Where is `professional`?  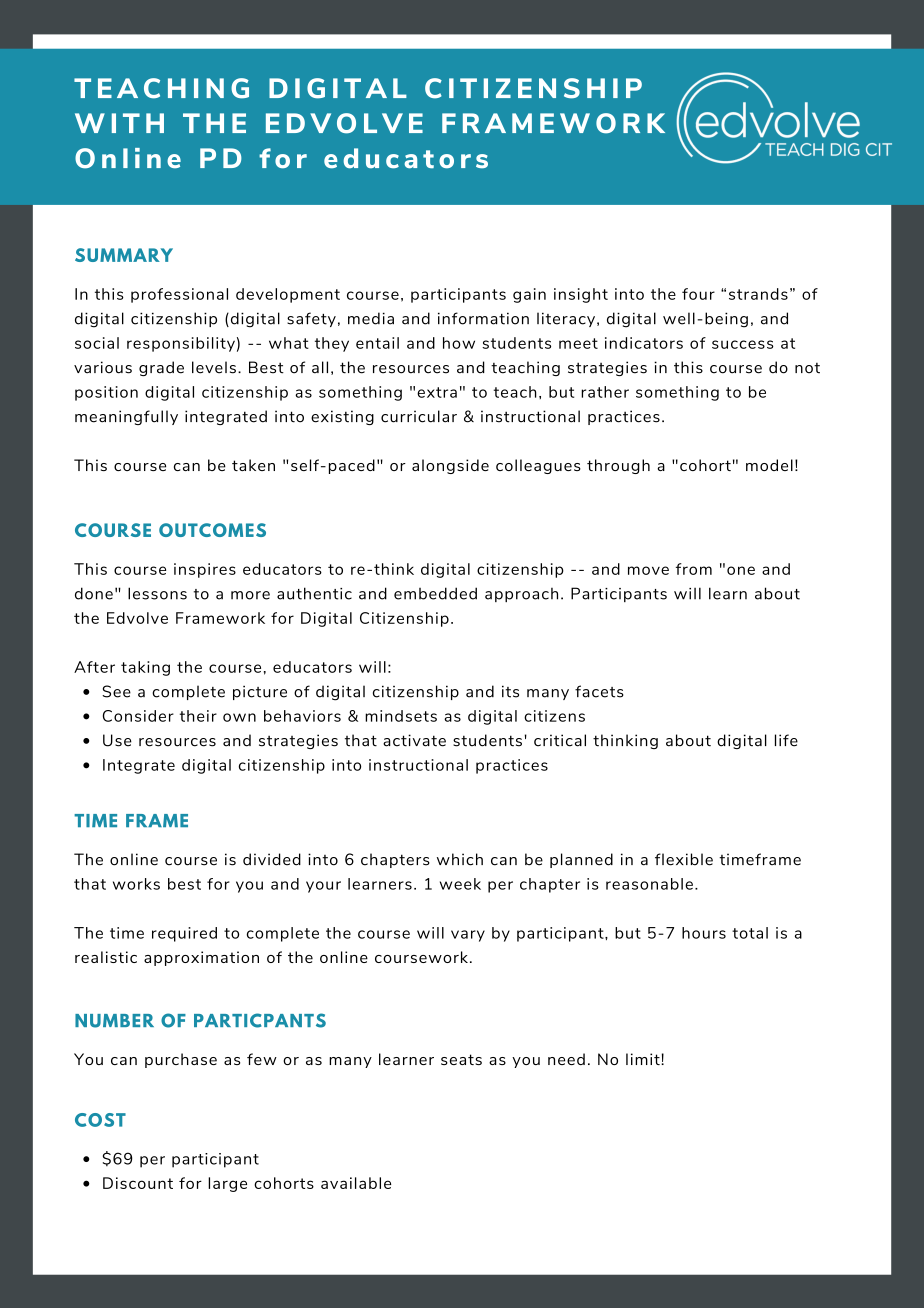 professional is located at coordinates (179, 295).
